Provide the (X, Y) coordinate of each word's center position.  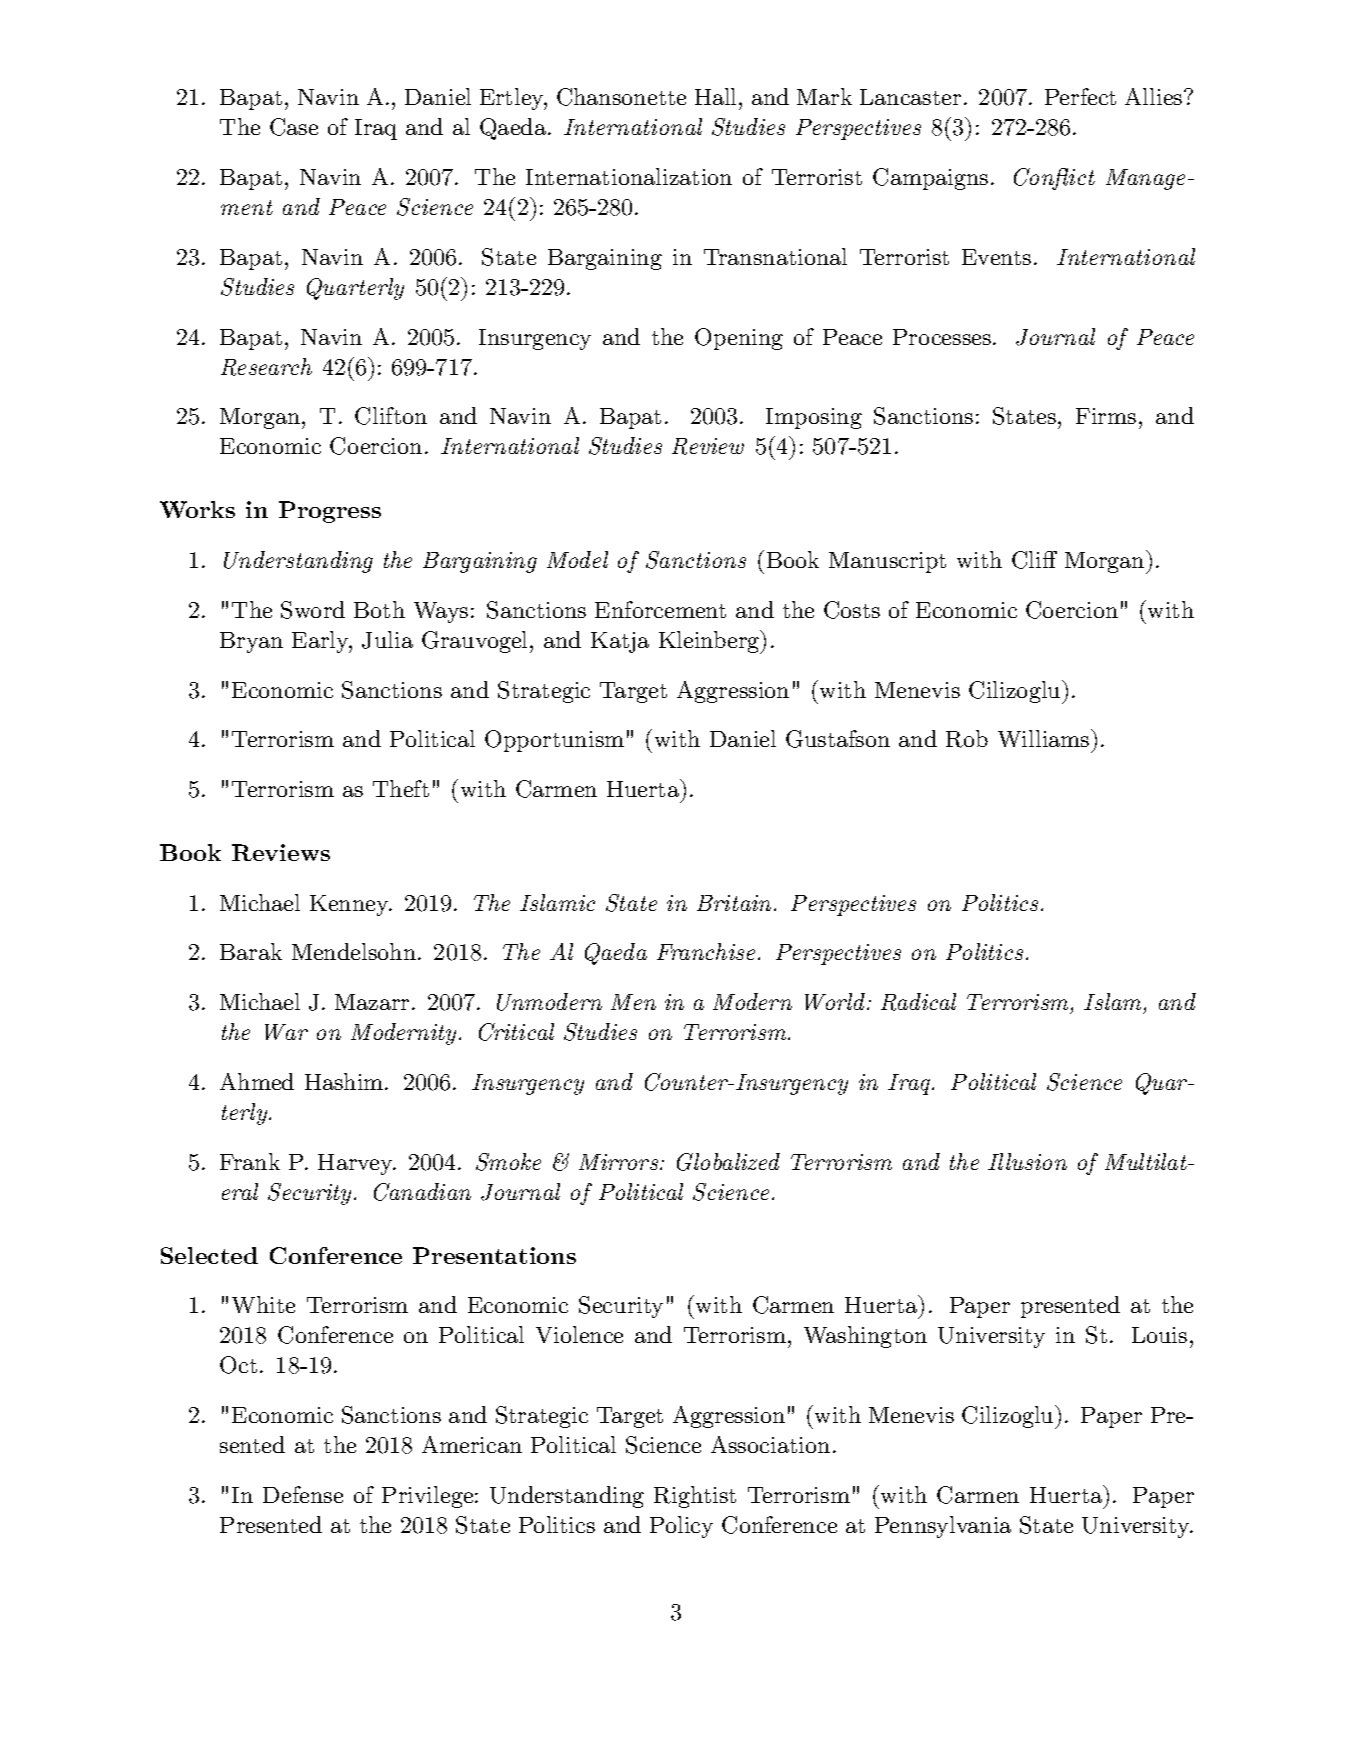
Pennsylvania (943, 1527)
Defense (303, 1494)
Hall (717, 96)
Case (294, 127)
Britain (734, 903)
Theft (401, 788)
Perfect (1080, 96)
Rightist (695, 1497)
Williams (1045, 738)
